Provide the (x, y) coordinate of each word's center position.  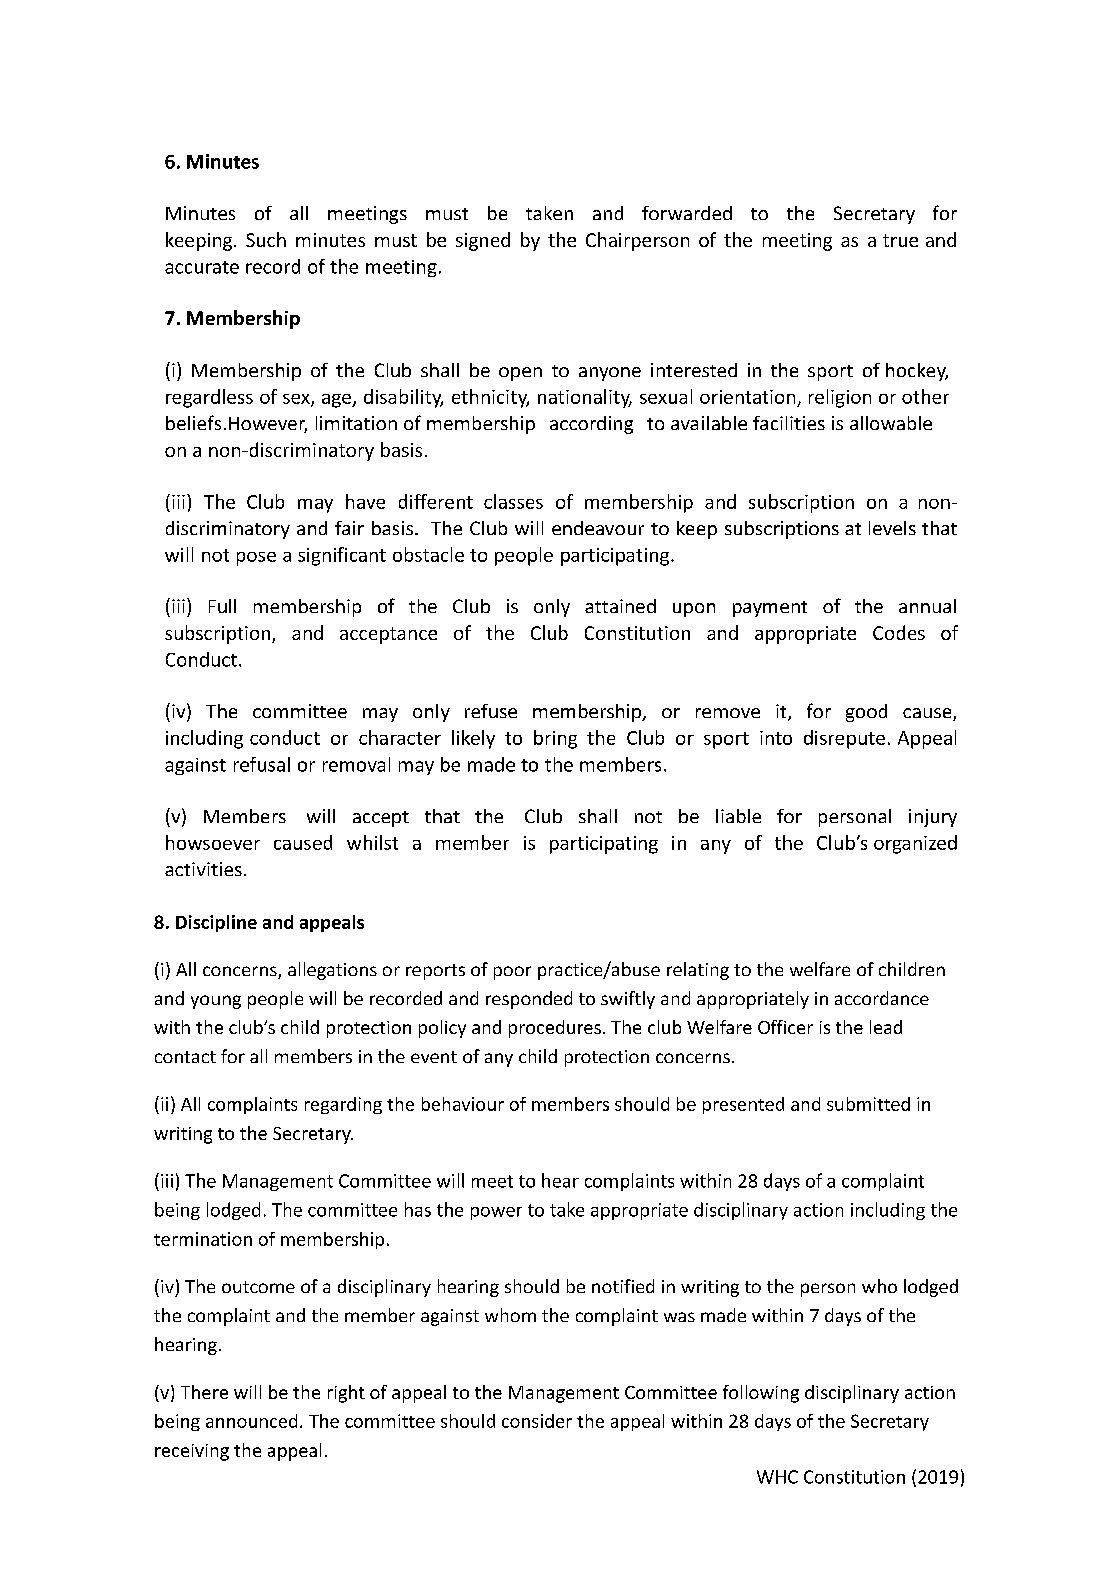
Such (266, 239)
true (900, 240)
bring (555, 739)
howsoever (213, 842)
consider (537, 1421)
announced (251, 1421)
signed (483, 241)
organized (915, 844)
